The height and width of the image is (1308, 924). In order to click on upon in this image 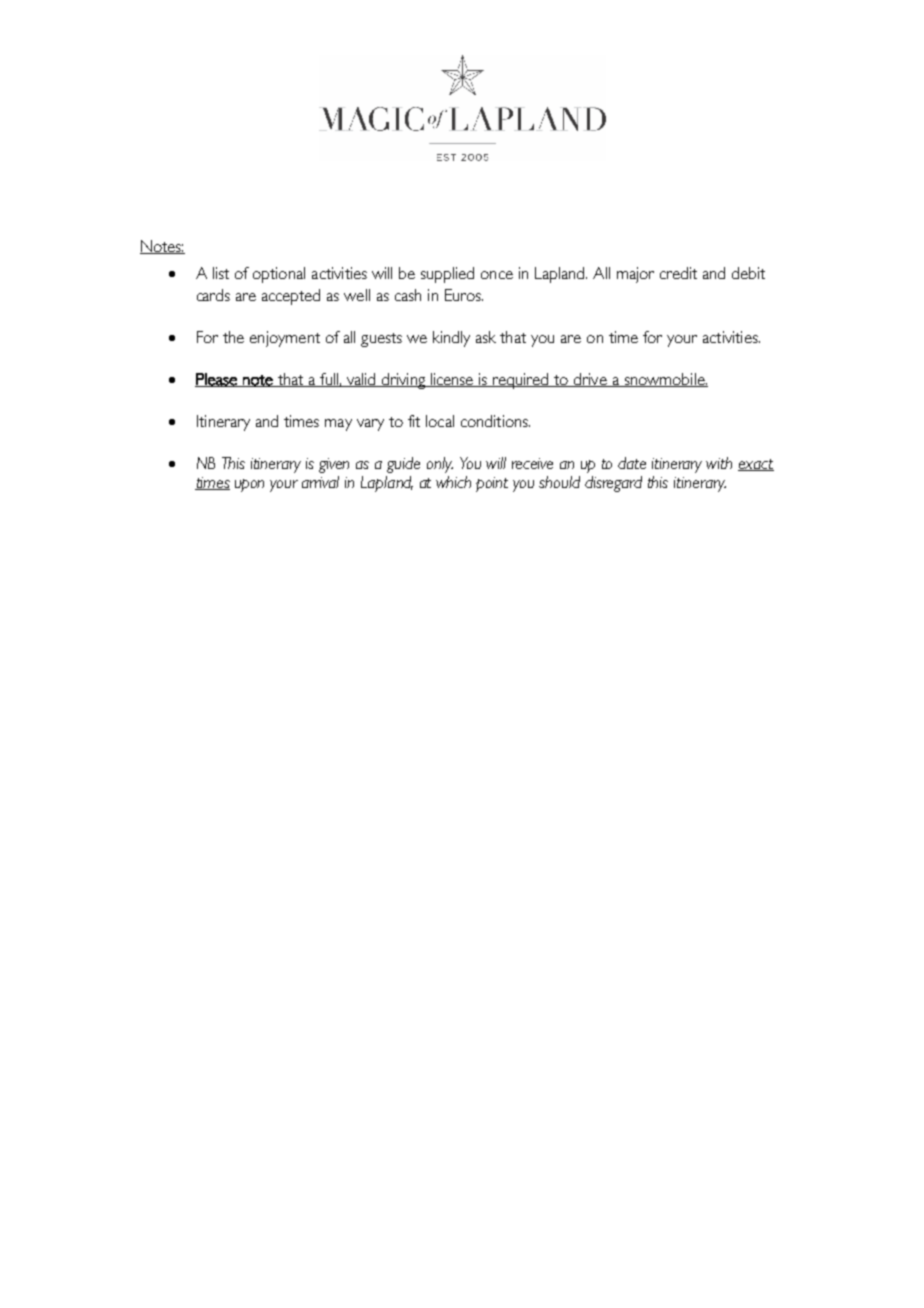, I will do `click(249, 485)`.
